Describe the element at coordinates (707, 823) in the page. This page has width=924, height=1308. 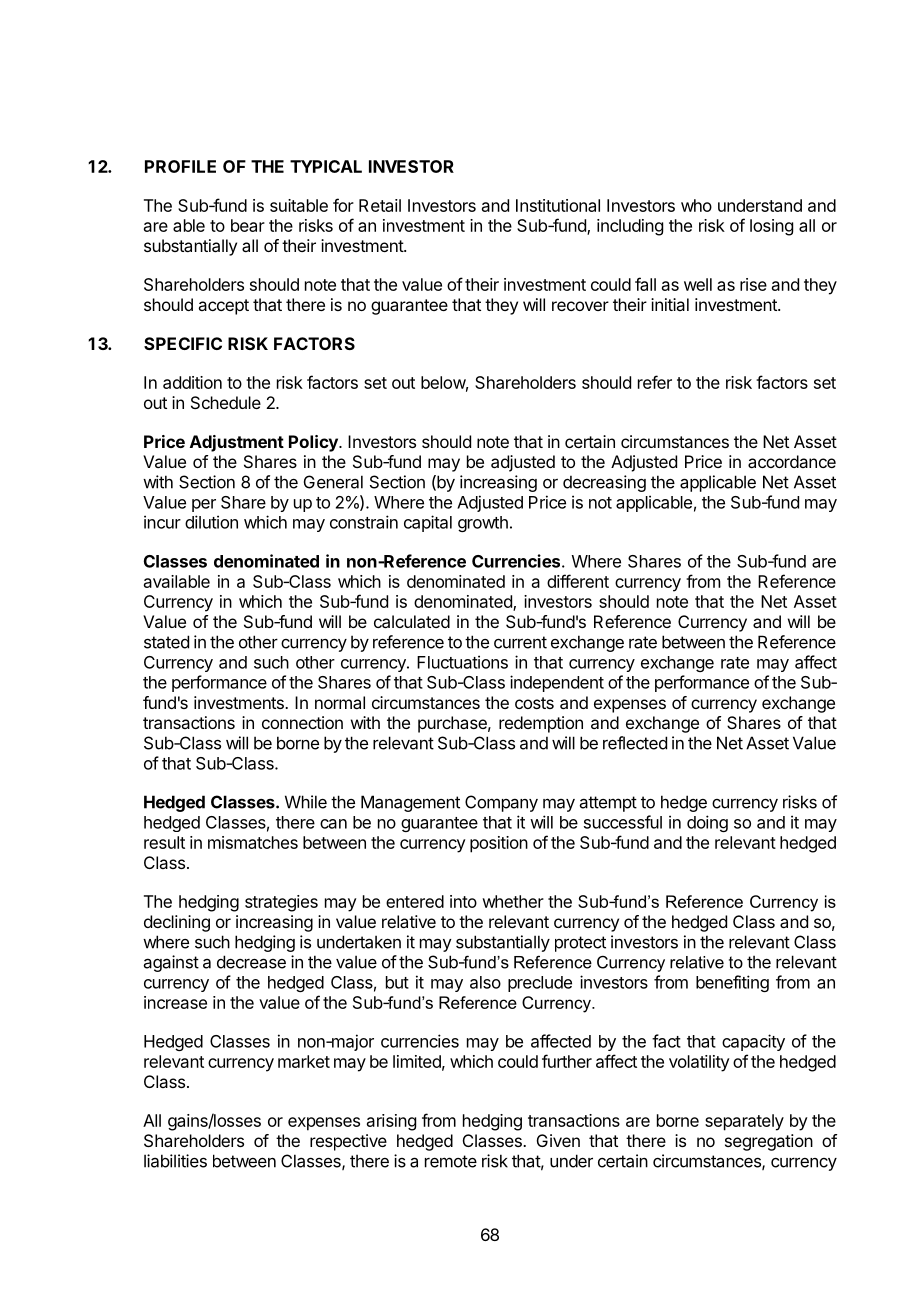
I see `doing` at that location.
